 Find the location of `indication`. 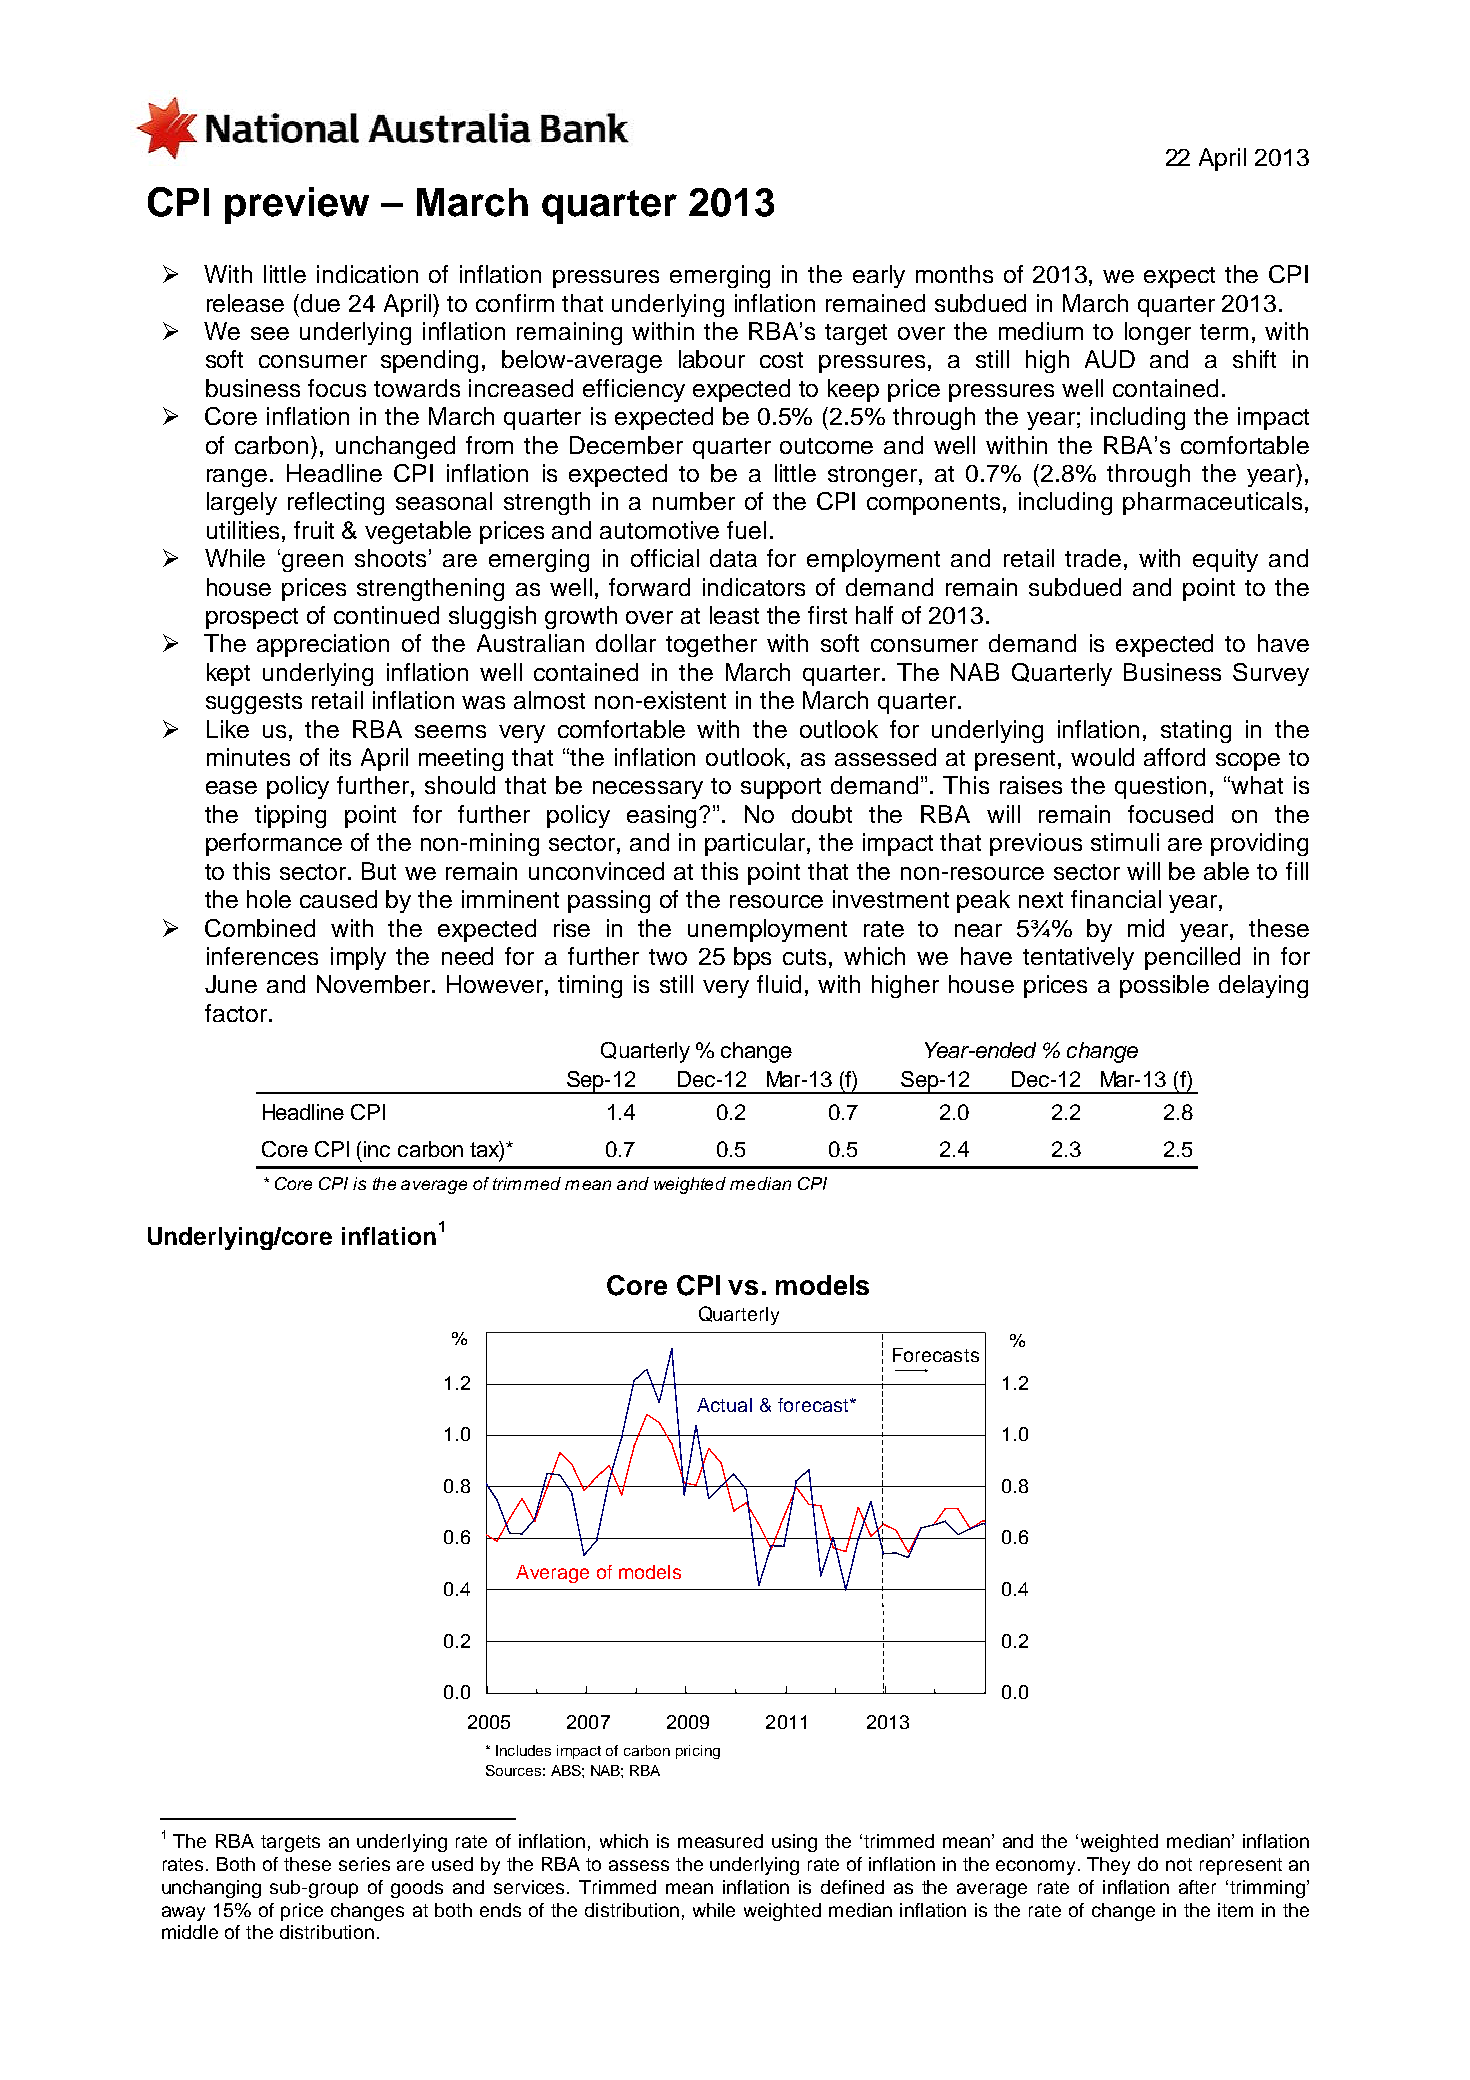

indication is located at coordinates (367, 274).
